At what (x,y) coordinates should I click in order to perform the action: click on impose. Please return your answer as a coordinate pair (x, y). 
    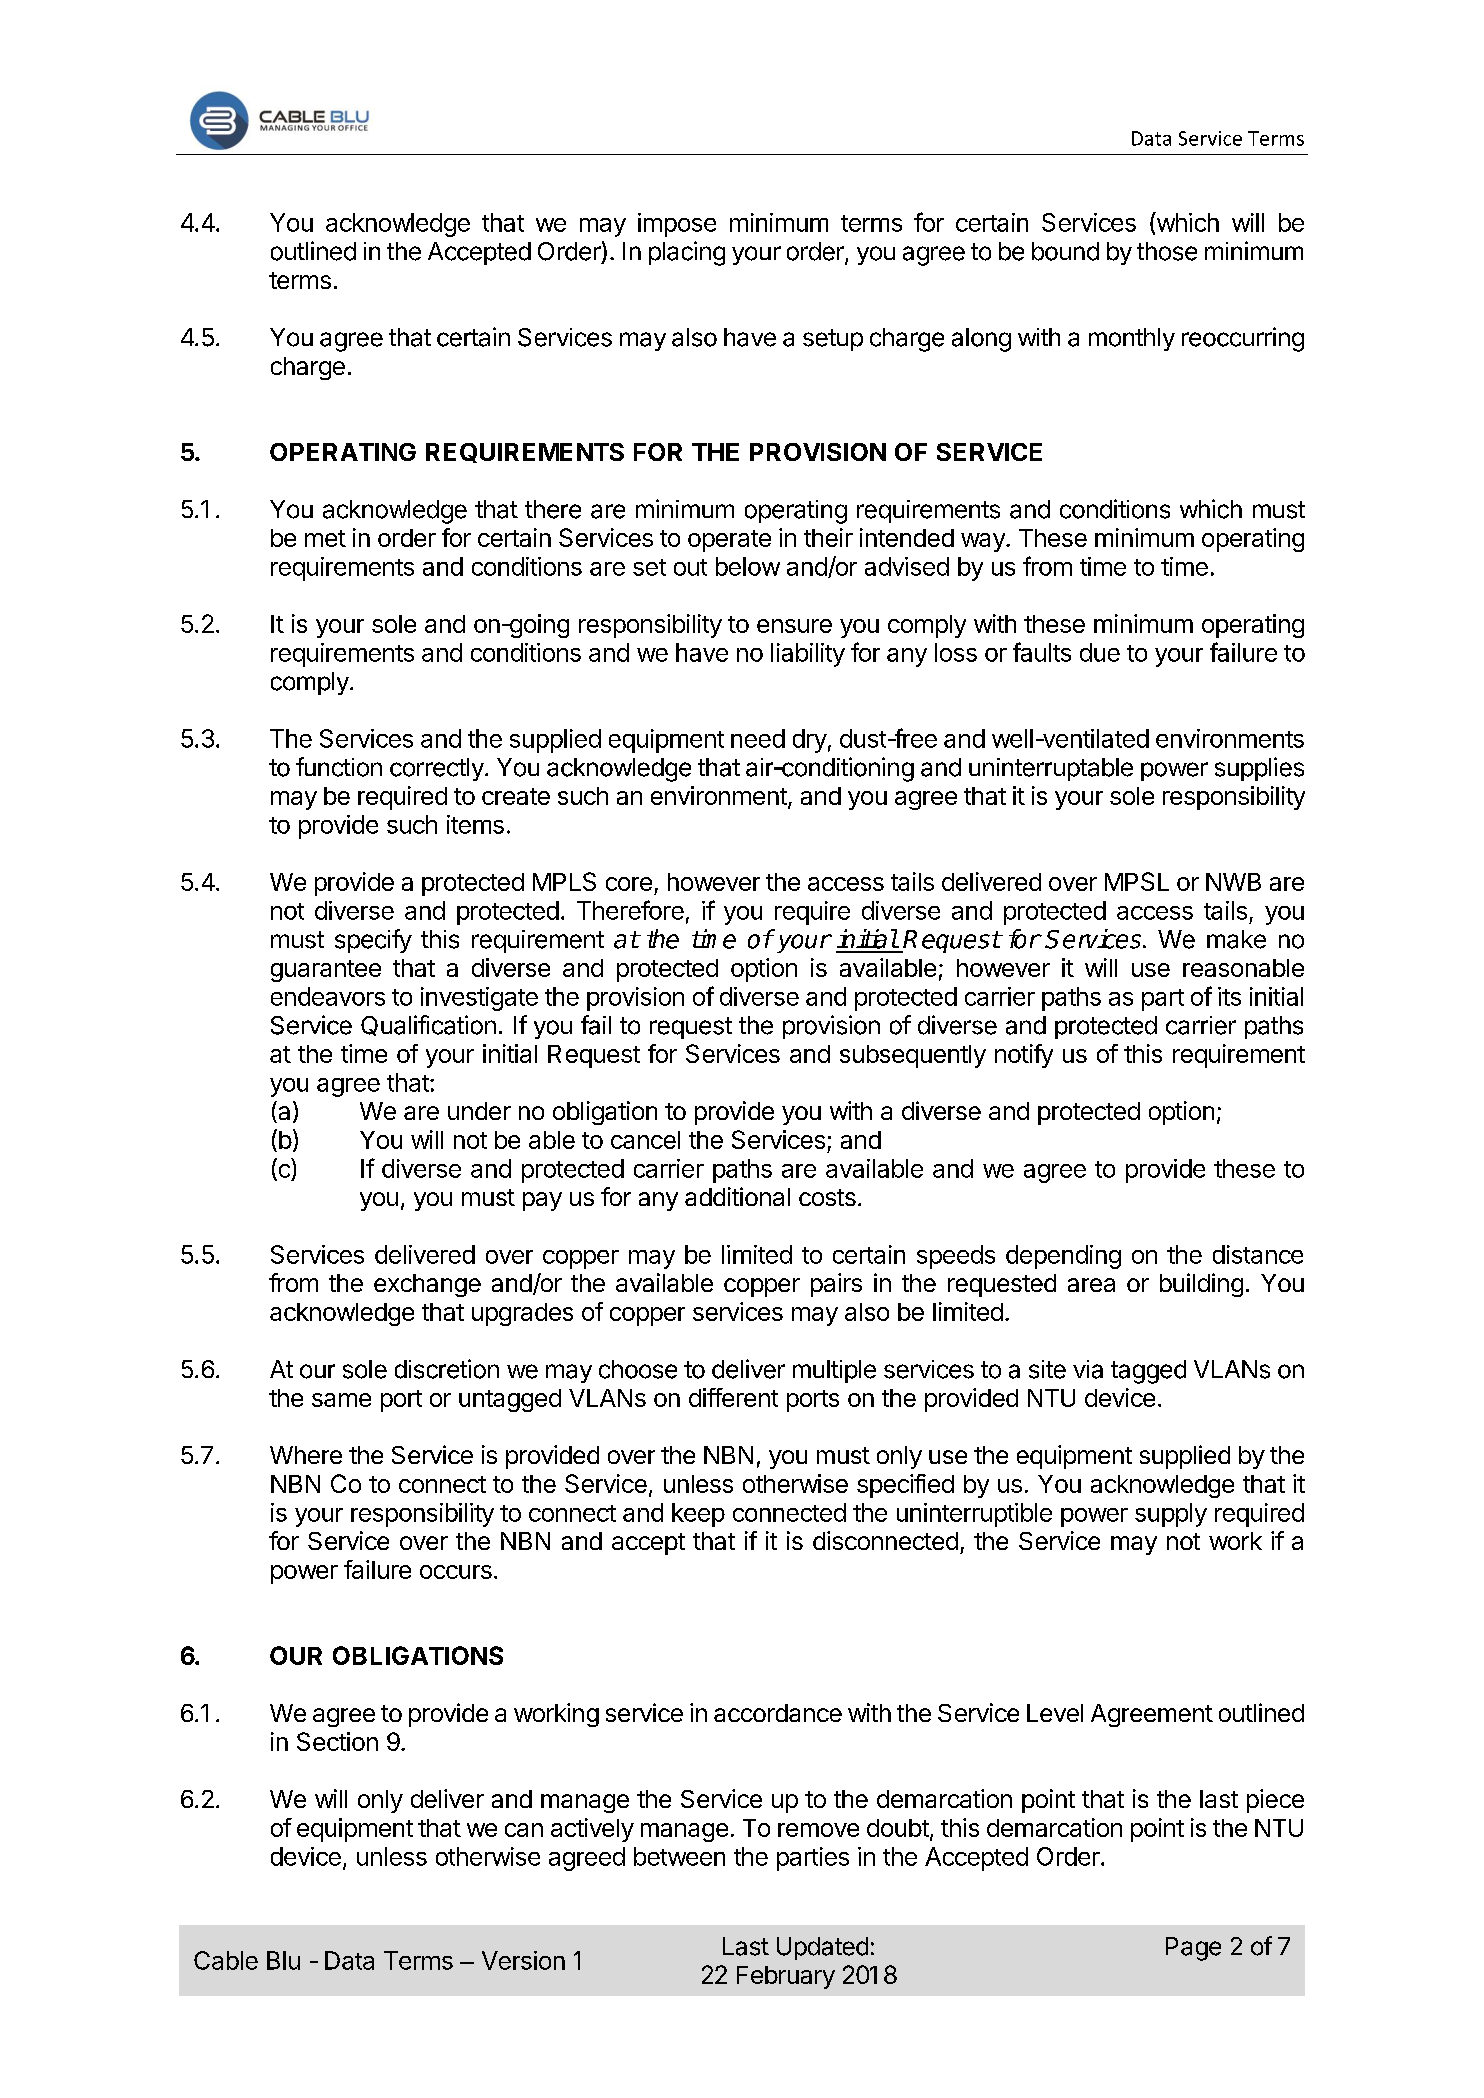
    Looking at the image, I should click on (677, 225).
